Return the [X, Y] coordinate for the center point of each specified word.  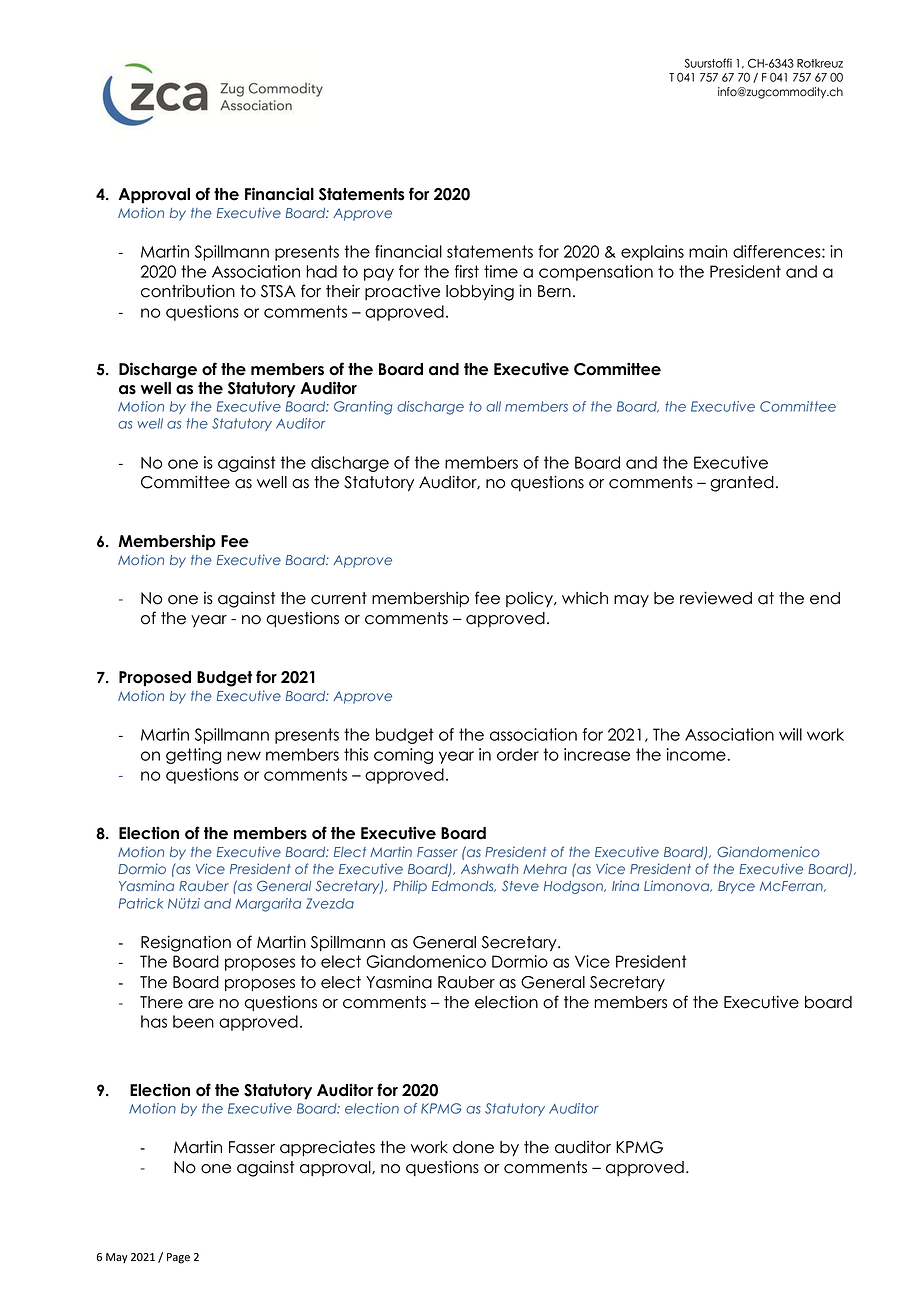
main [708, 251]
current [339, 598]
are [201, 1004]
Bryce [736, 887]
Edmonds [464, 886]
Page [178, 1258]
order [518, 754]
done [473, 1147]
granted [742, 484]
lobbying [480, 293]
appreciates [327, 1148]
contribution [188, 291]
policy [530, 599]
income [696, 754]
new [244, 756]
